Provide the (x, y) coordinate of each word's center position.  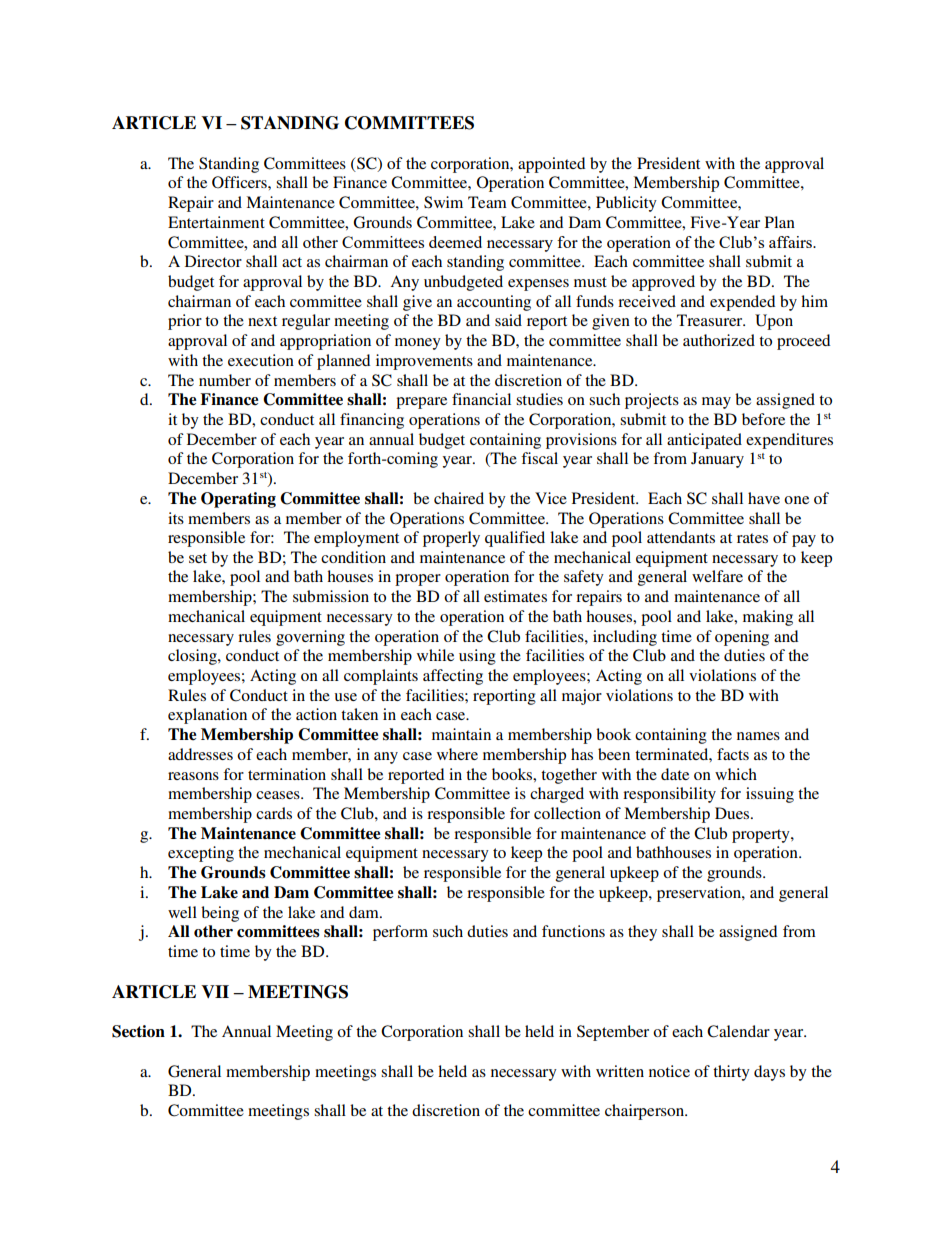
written (620, 1071)
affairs (791, 242)
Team (487, 202)
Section (138, 1031)
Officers (240, 182)
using (477, 657)
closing (193, 657)
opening (742, 638)
